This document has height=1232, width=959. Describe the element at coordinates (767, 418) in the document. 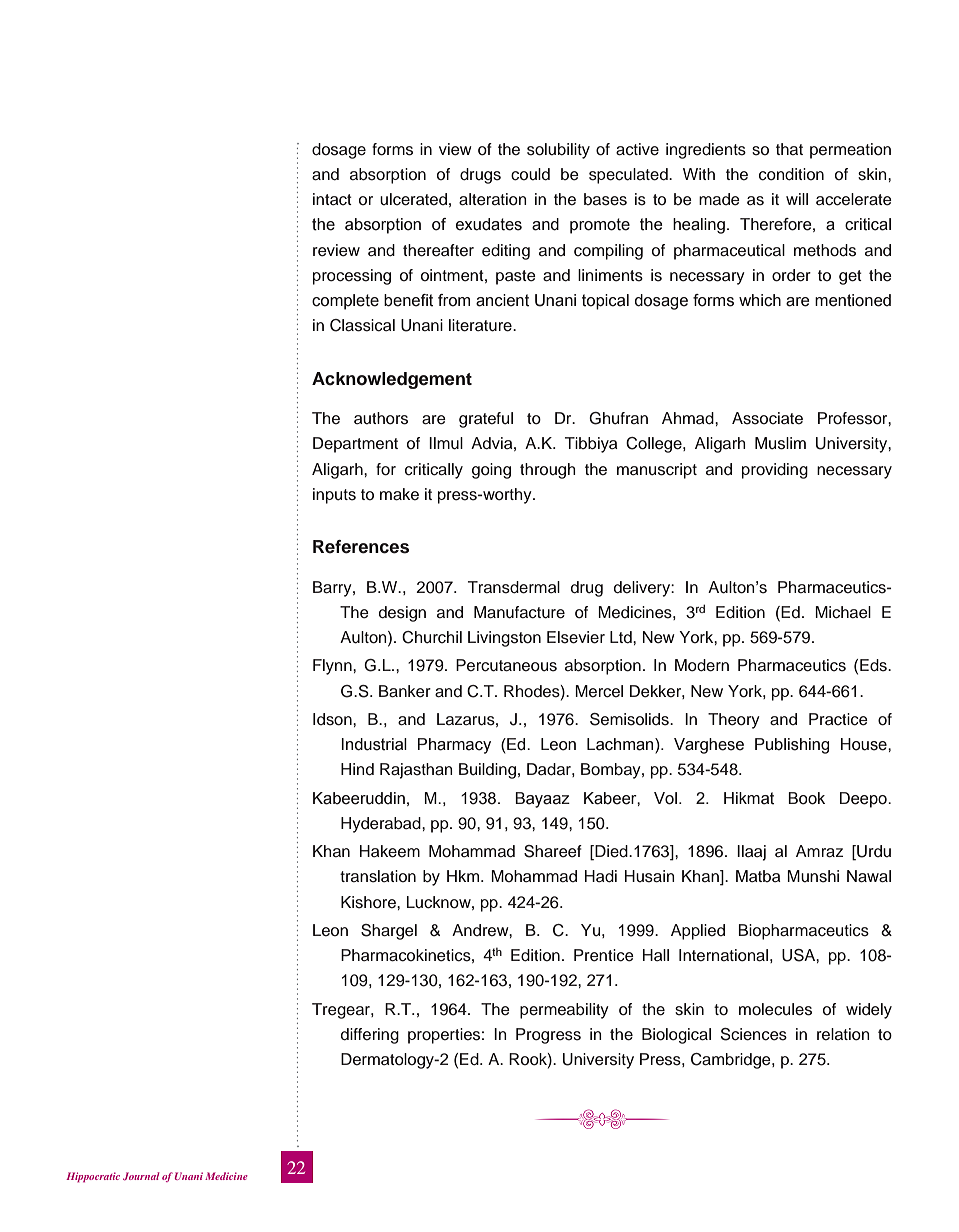

I see `Associate` at that location.
